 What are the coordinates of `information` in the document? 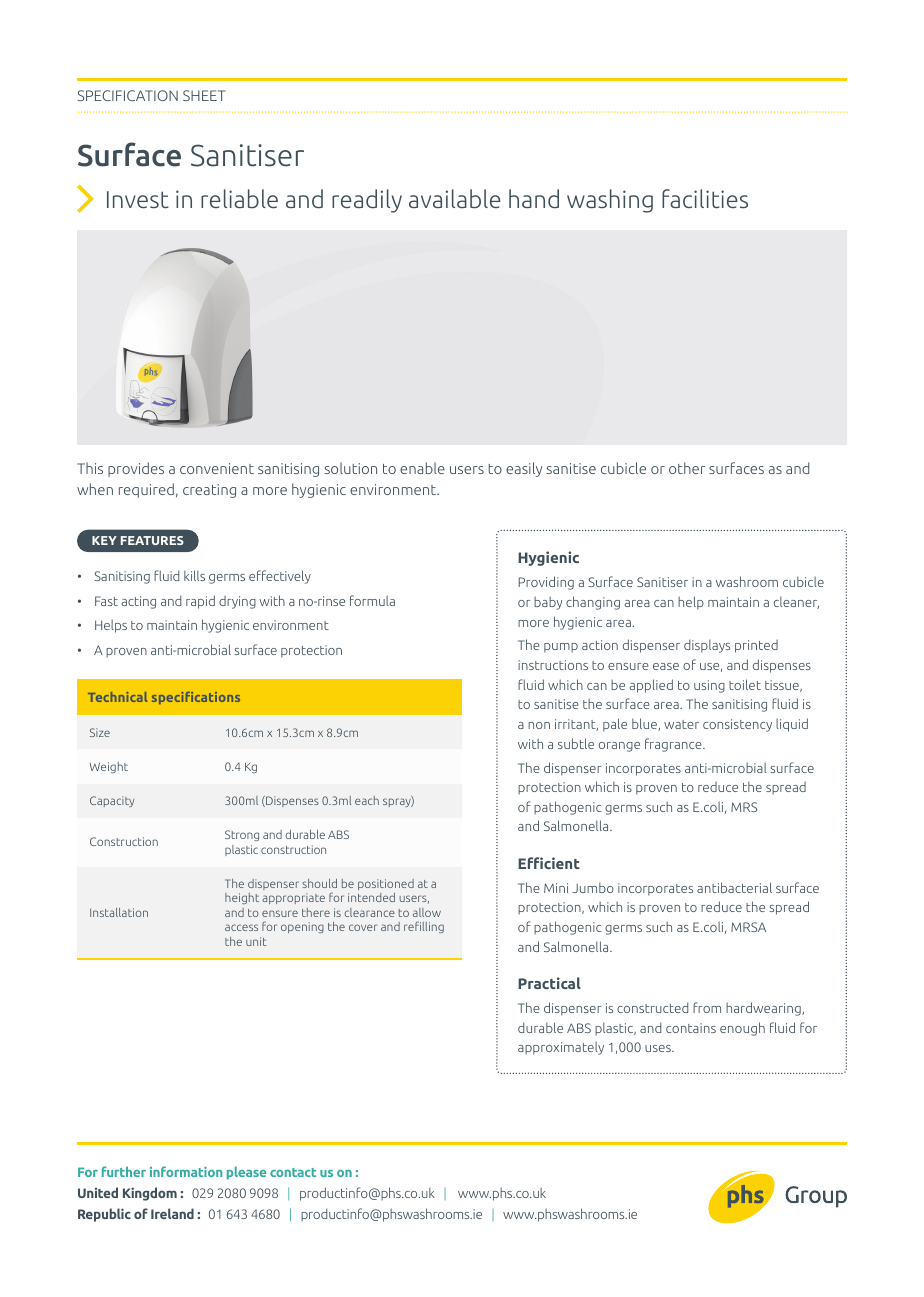 It's located at (186, 1171).
